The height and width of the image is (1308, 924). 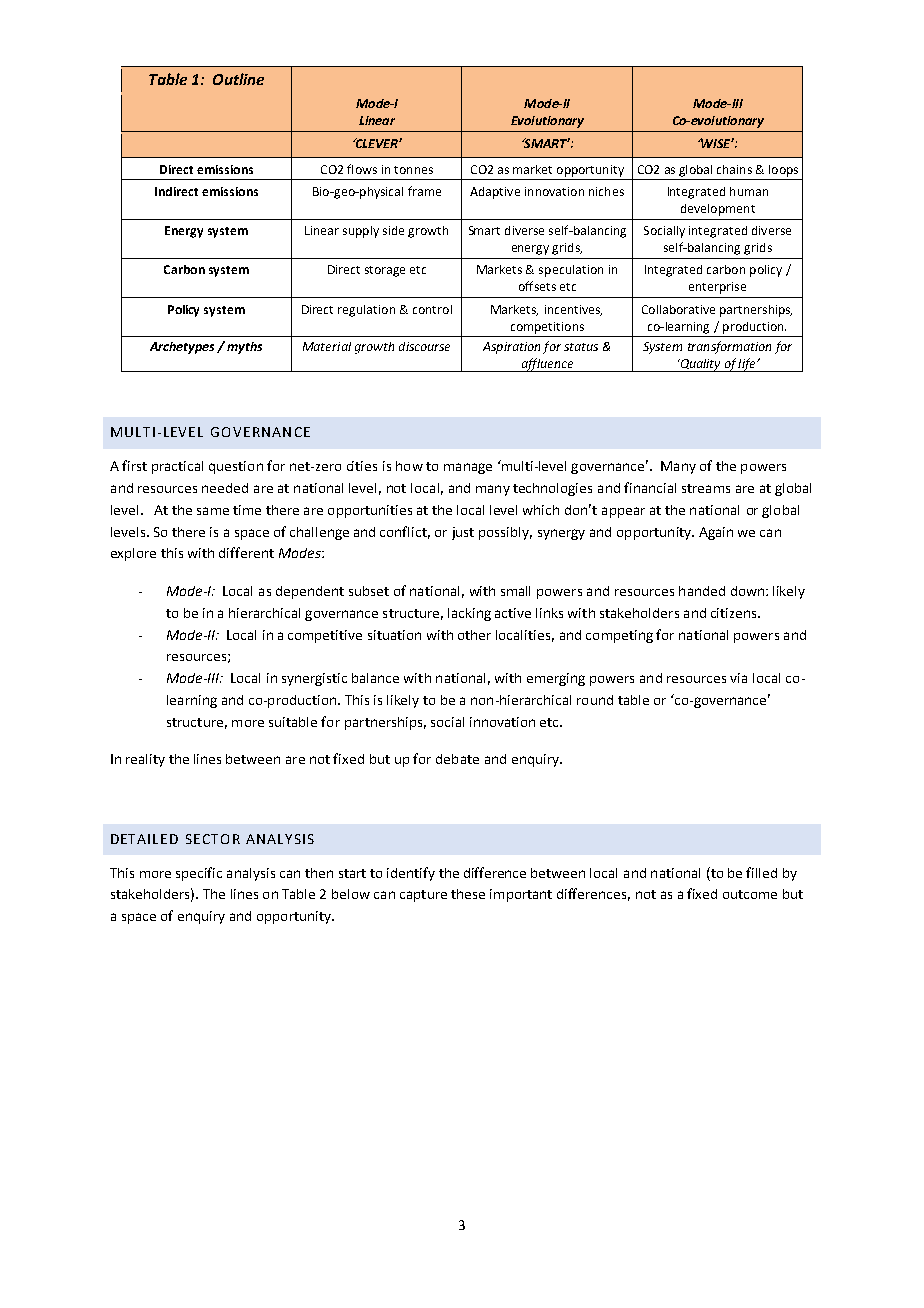 I want to click on discourse, so click(x=424, y=346).
